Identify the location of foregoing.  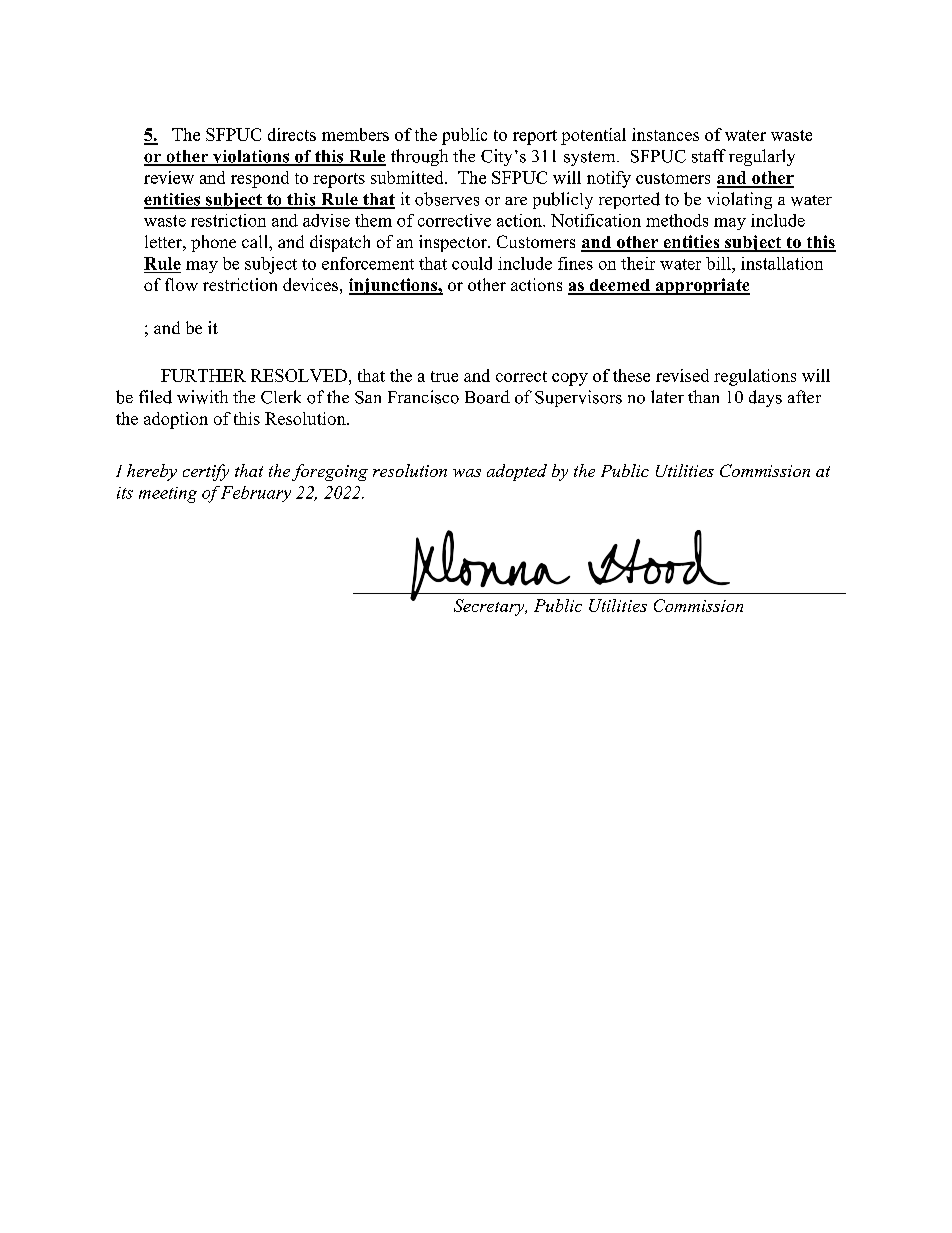
(330, 472).
